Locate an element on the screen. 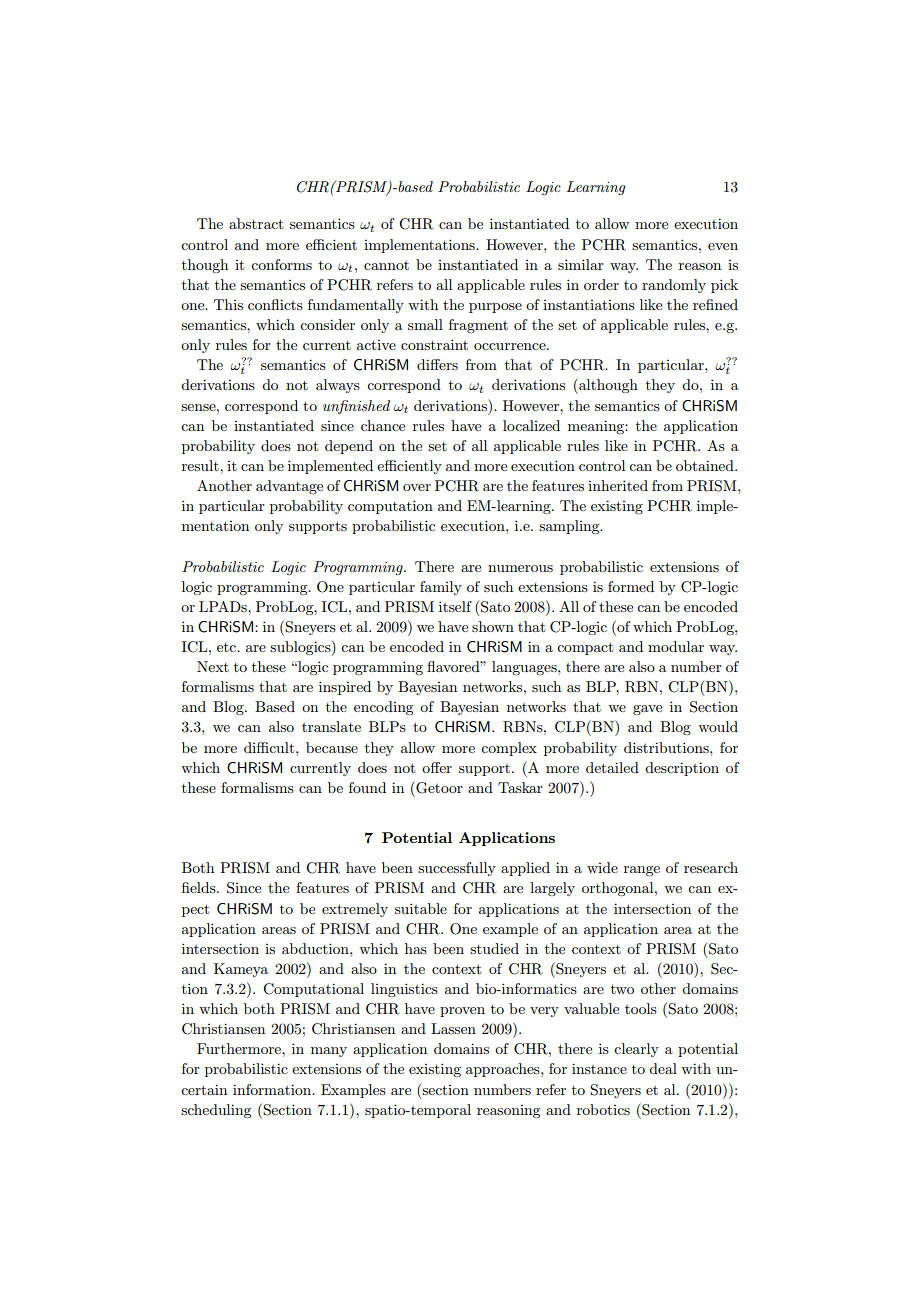  purpose is located at coordinates (495, 308).
